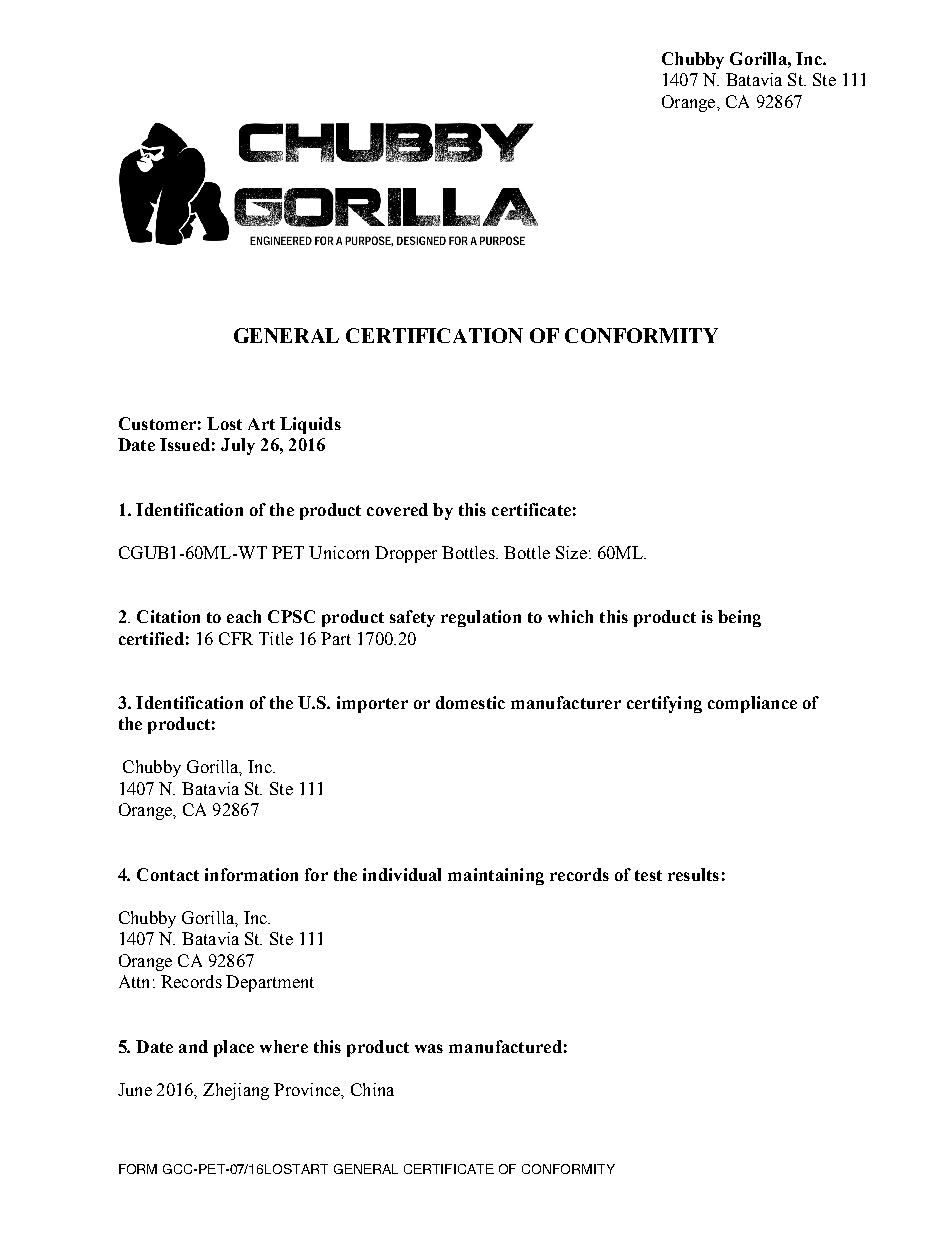  What do you see at coordinates (185, 444) in the screenshot?
I see `Issued` at bounding box center [185, 444].
